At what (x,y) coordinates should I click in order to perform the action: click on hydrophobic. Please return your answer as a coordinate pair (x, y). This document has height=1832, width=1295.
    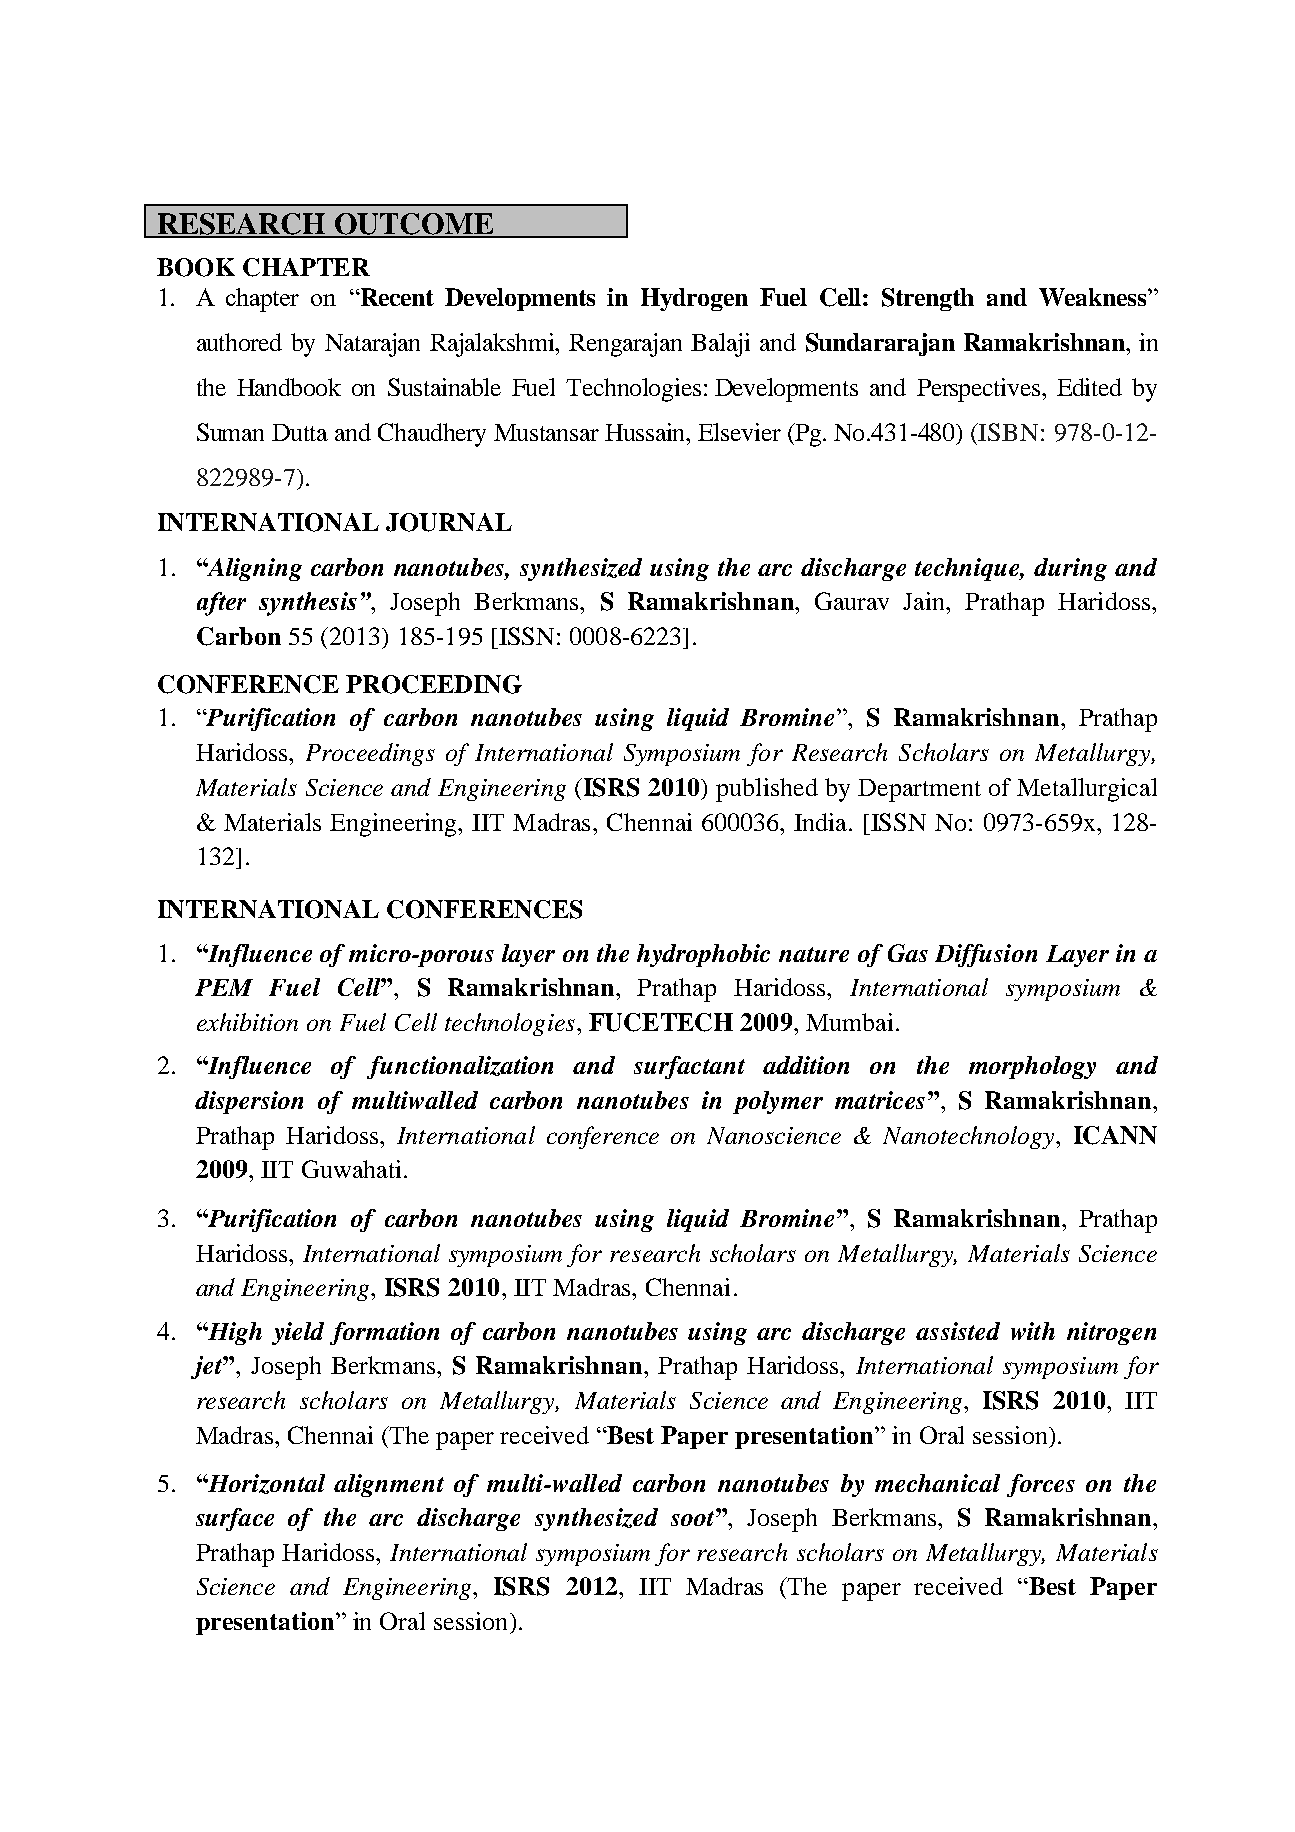
    Looking at the image, I should click on (703, 955).
